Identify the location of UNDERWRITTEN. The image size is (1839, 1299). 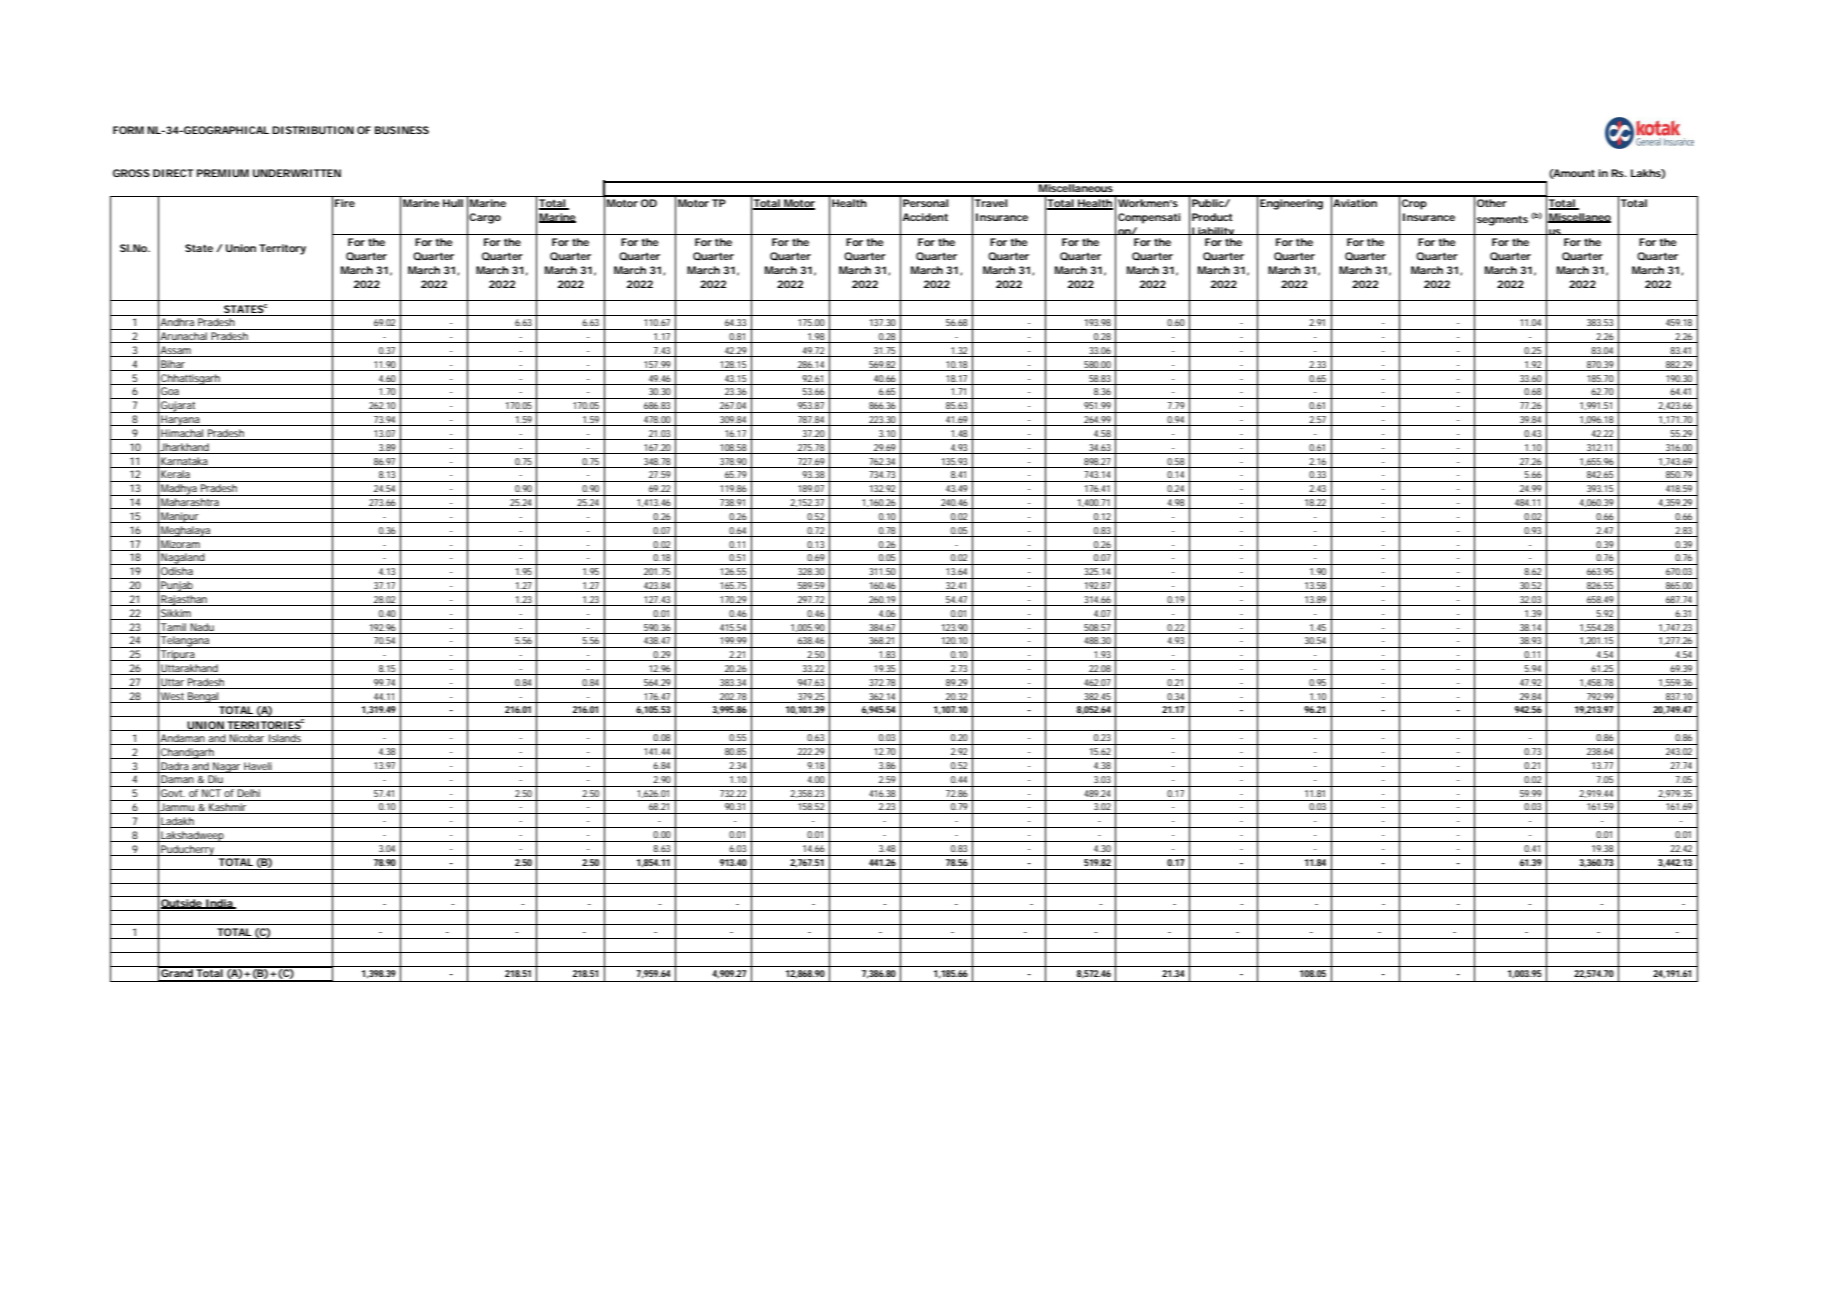
(297, 173).
